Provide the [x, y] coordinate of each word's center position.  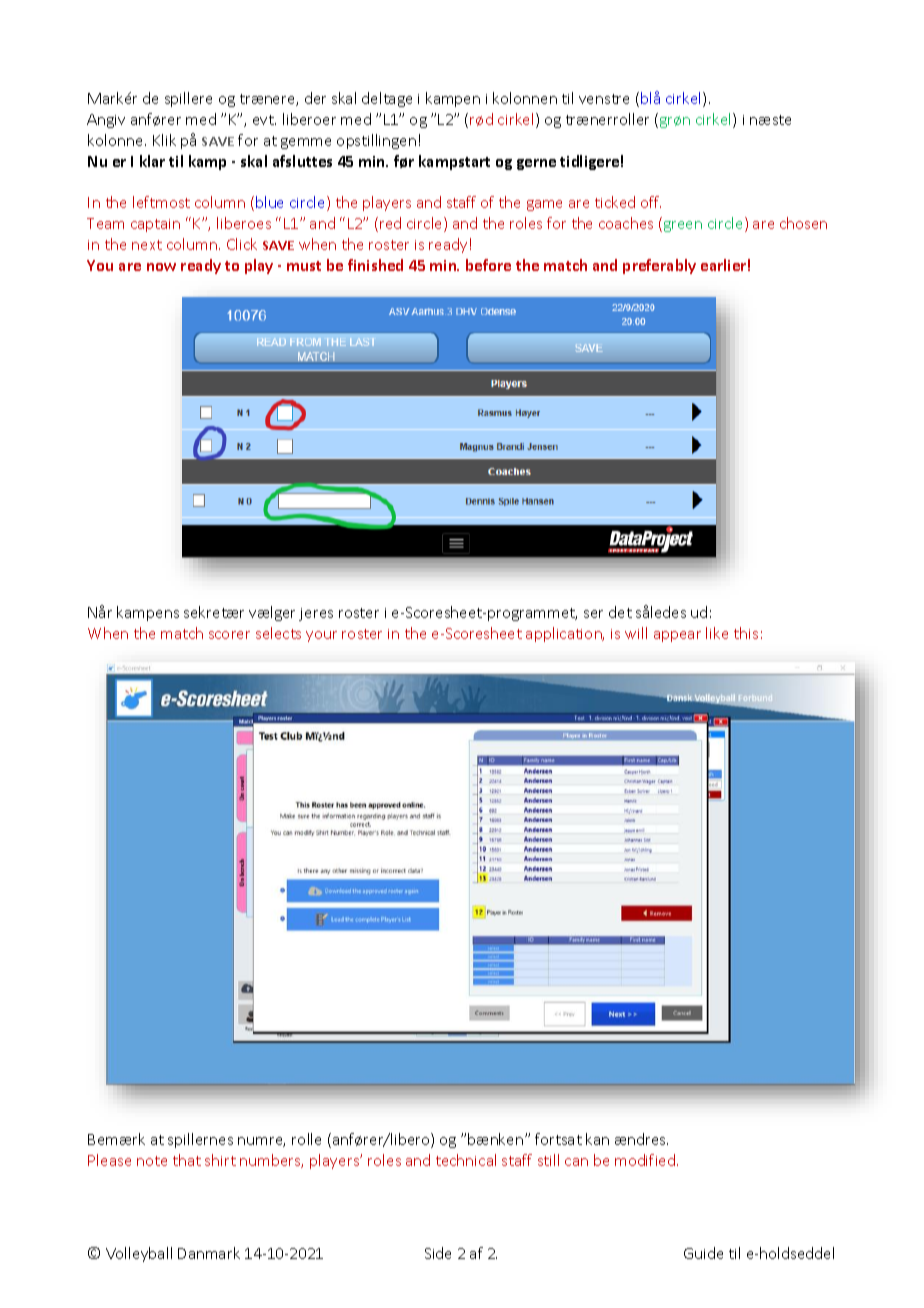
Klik [164, 140]
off [651, 202]
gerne [536, 164]
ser [593, 614]
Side [438, 1253]
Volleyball [139, 1254]
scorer [229, 635]
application [565, 634]
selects [278, 633]
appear [677, 636]
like [717, 633]
